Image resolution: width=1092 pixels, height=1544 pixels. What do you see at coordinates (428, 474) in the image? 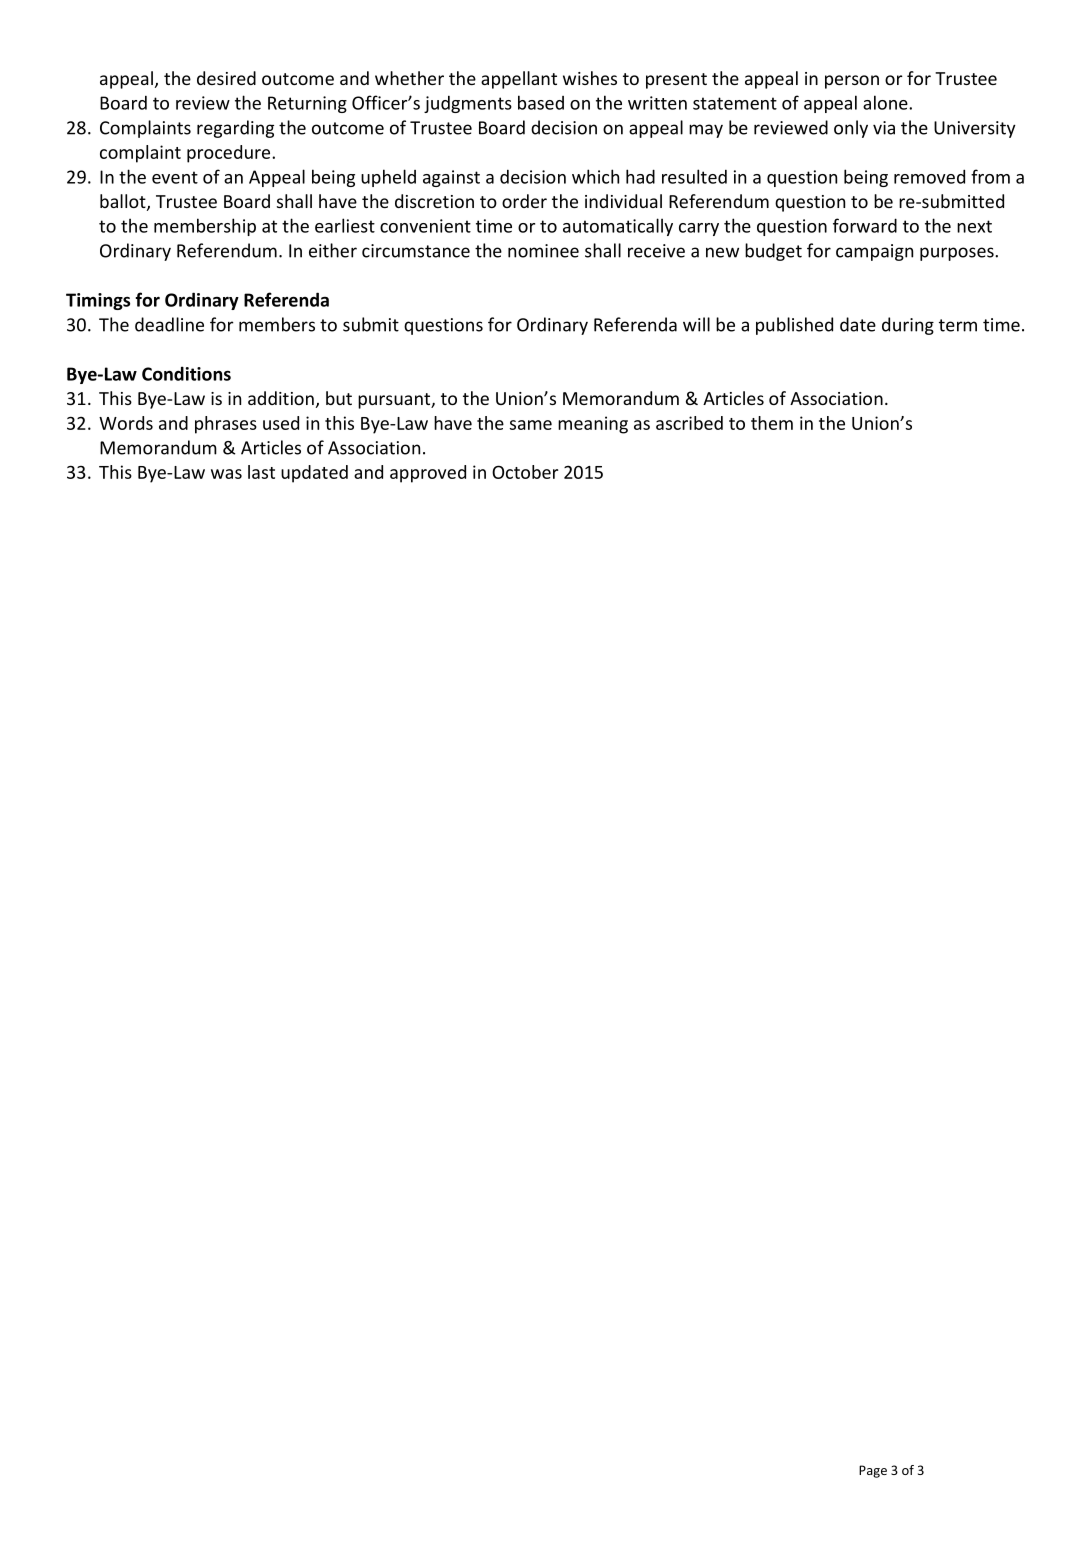
I see `approved` at bounding box center [428, 474].
